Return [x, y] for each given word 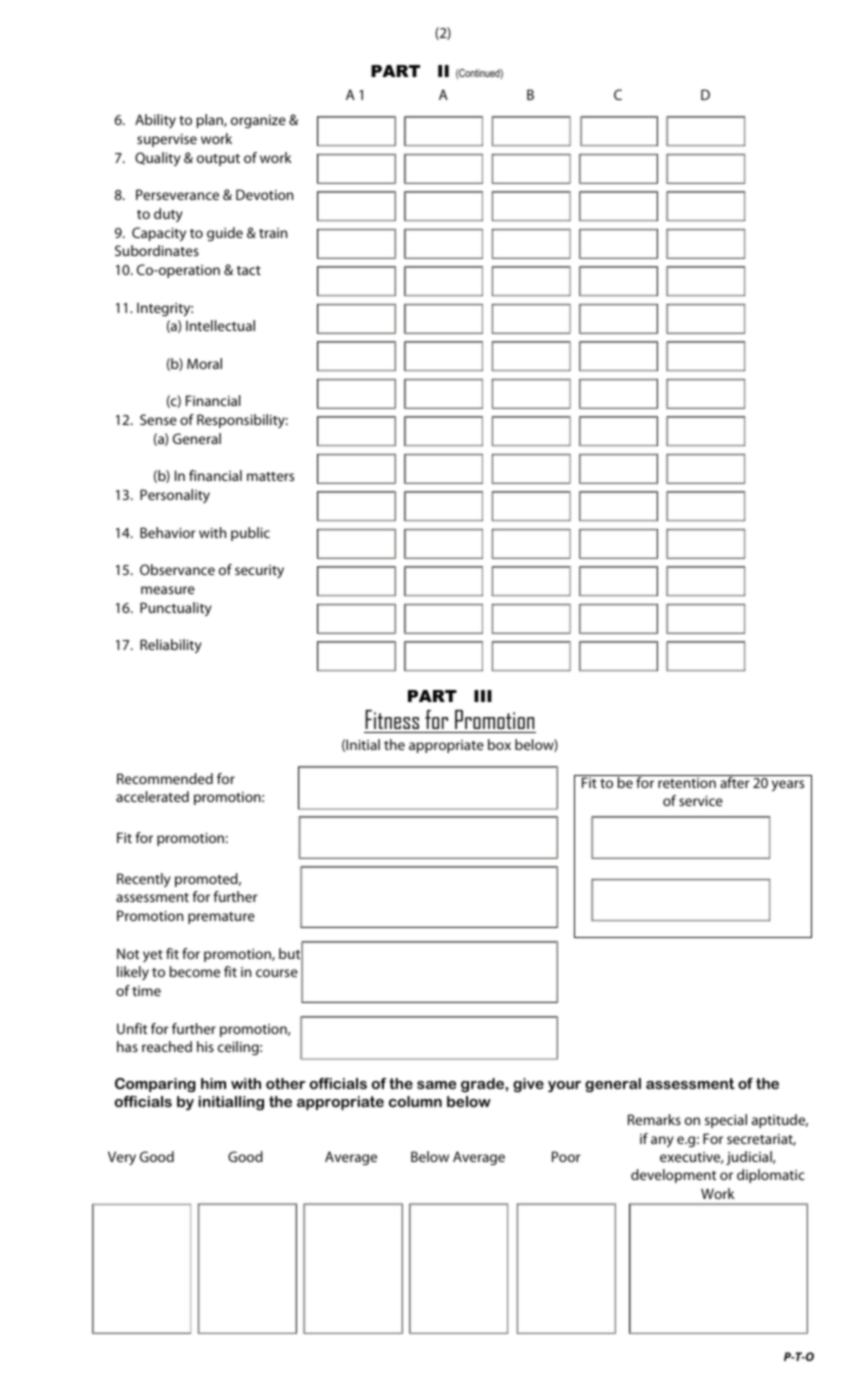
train [273, 233]
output [218, 160]
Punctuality [176, 609]
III [483, 696]
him [213, 1083]
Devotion [264, 194]
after [735, 781]
